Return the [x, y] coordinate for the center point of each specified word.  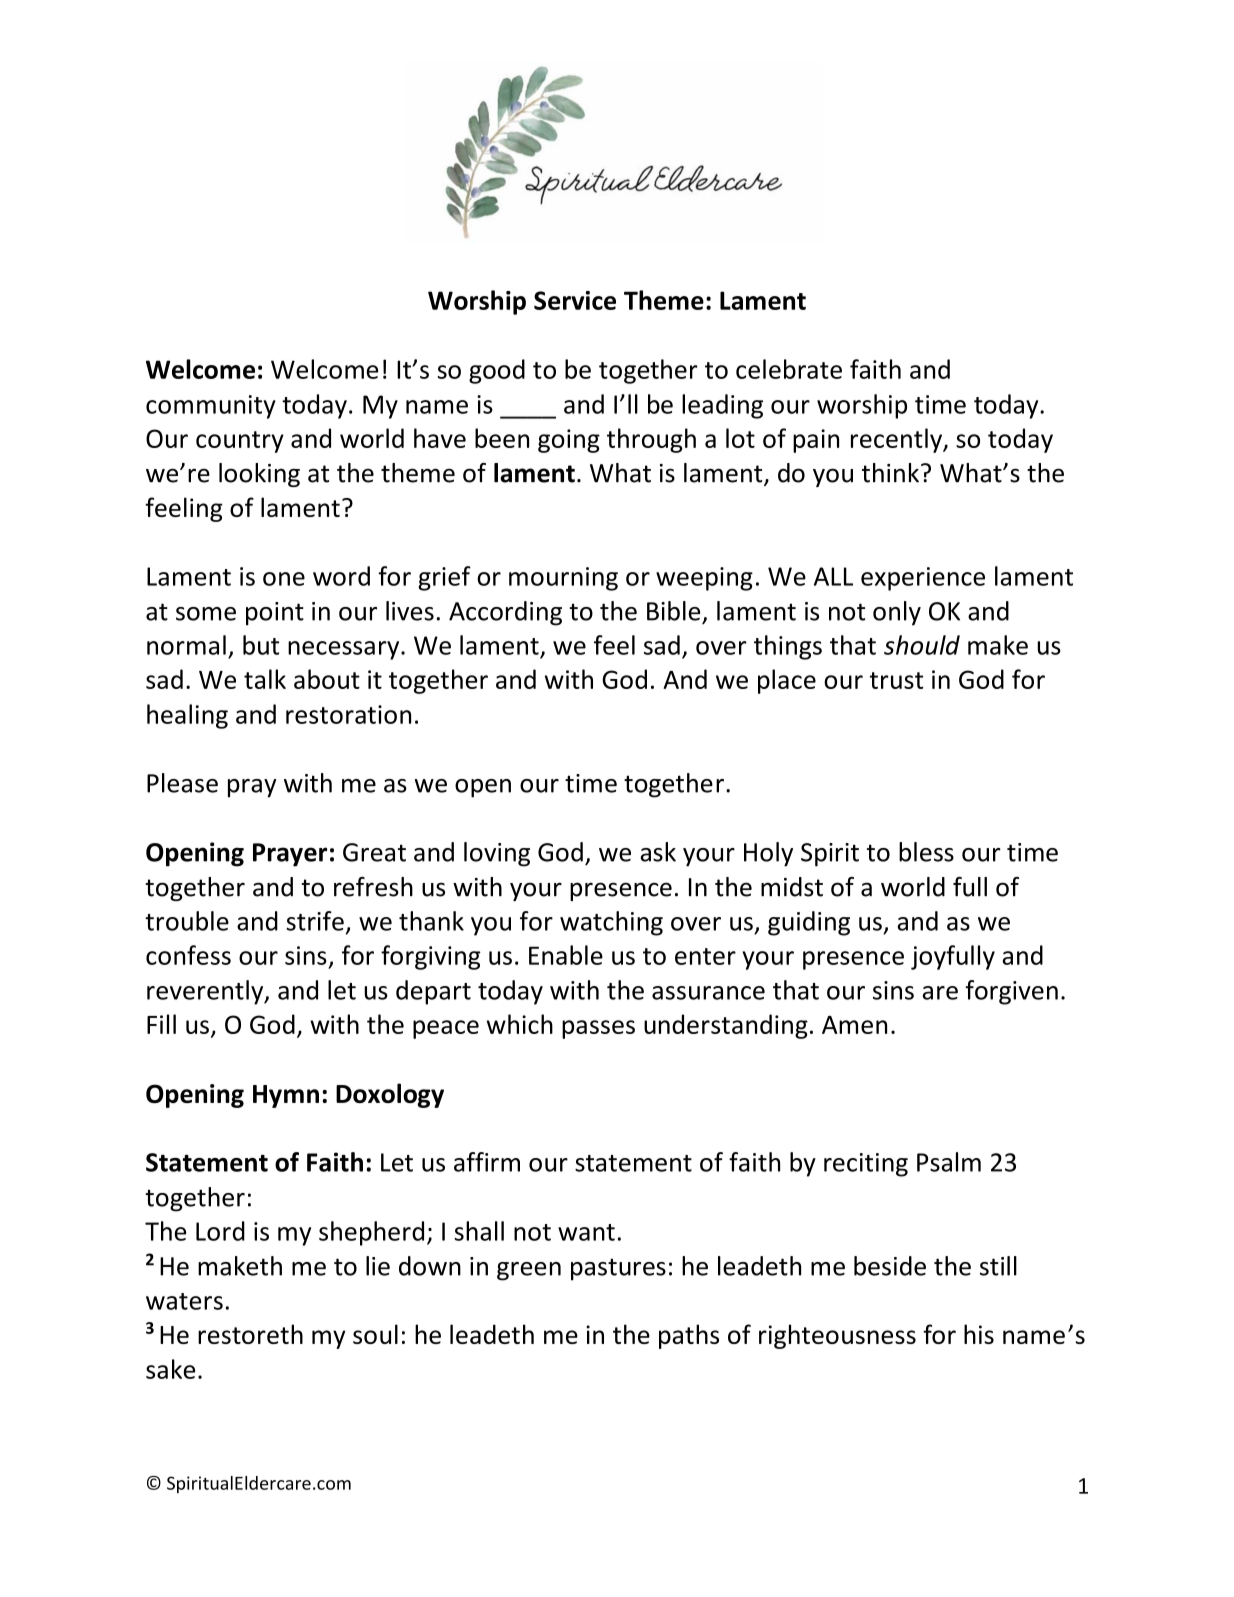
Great [374, 852]
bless [926, 852]
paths [689, 1336]
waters [184, 1301]
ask [658, 852]
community [211, 407]
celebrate [789, 369]
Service [575, 300]
